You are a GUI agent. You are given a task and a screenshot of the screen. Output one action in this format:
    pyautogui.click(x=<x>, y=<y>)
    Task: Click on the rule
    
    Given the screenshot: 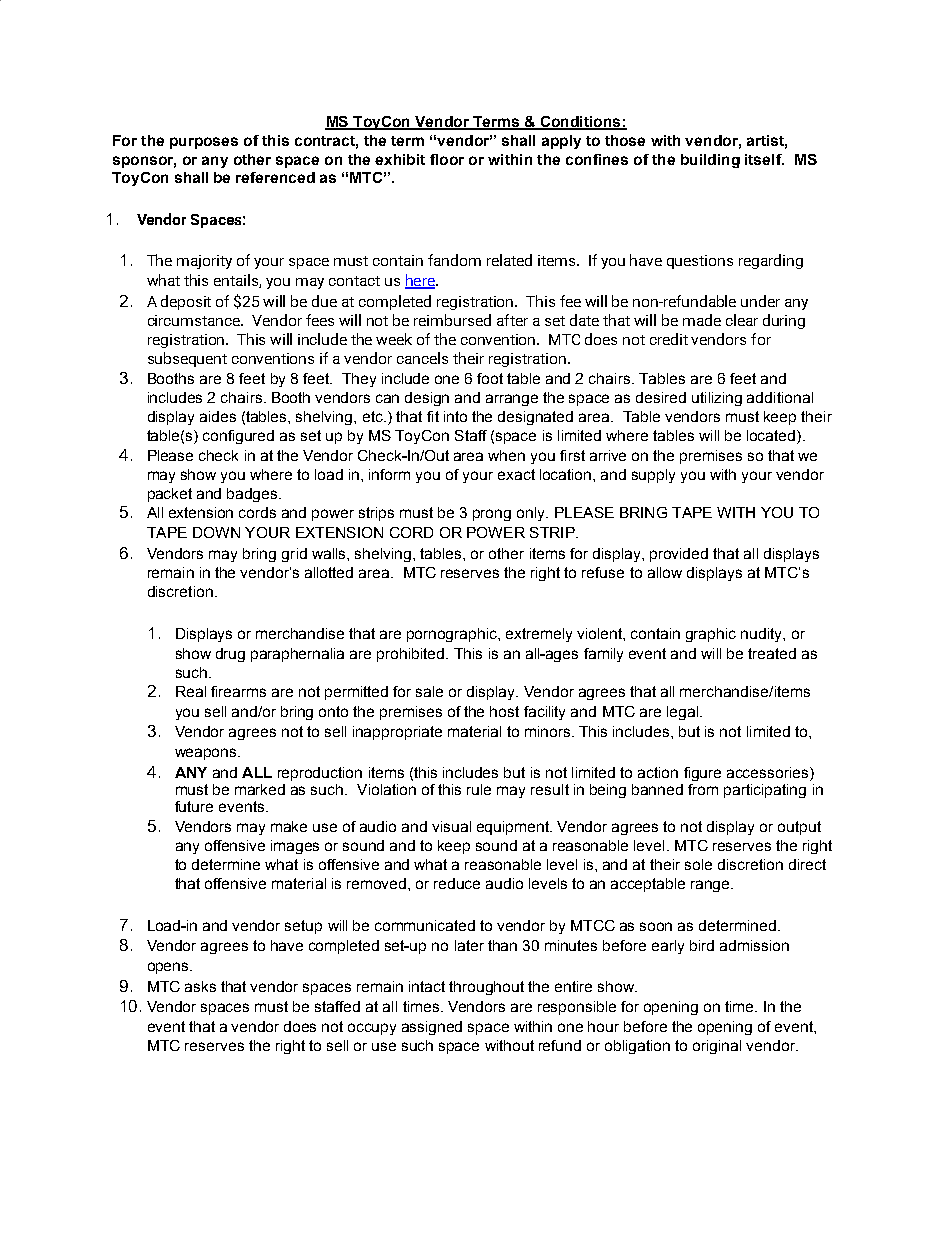 What is the action you would take?
    pyautogui.click(x=479, y=789)
